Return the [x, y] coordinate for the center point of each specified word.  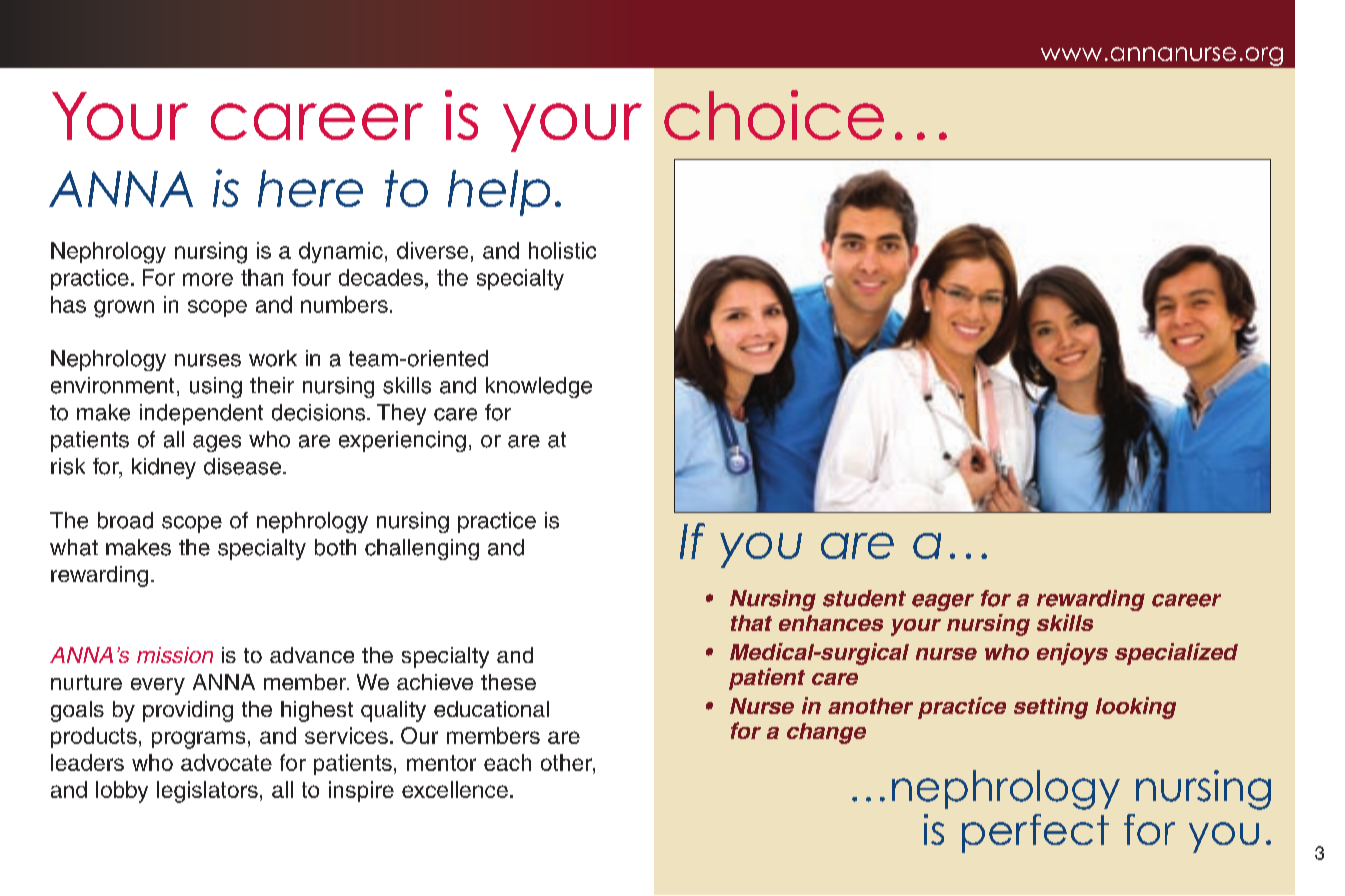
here [310, 188]
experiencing [402, 441]
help [499, 193]
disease [242, 466]
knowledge [539, 387]
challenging [422, 549]
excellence [455, 789]
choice [774, 115]
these [508, 682]
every [158, 686]
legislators [207, 792]
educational [491, 709]
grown [124, 309]
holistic [562, 250]
